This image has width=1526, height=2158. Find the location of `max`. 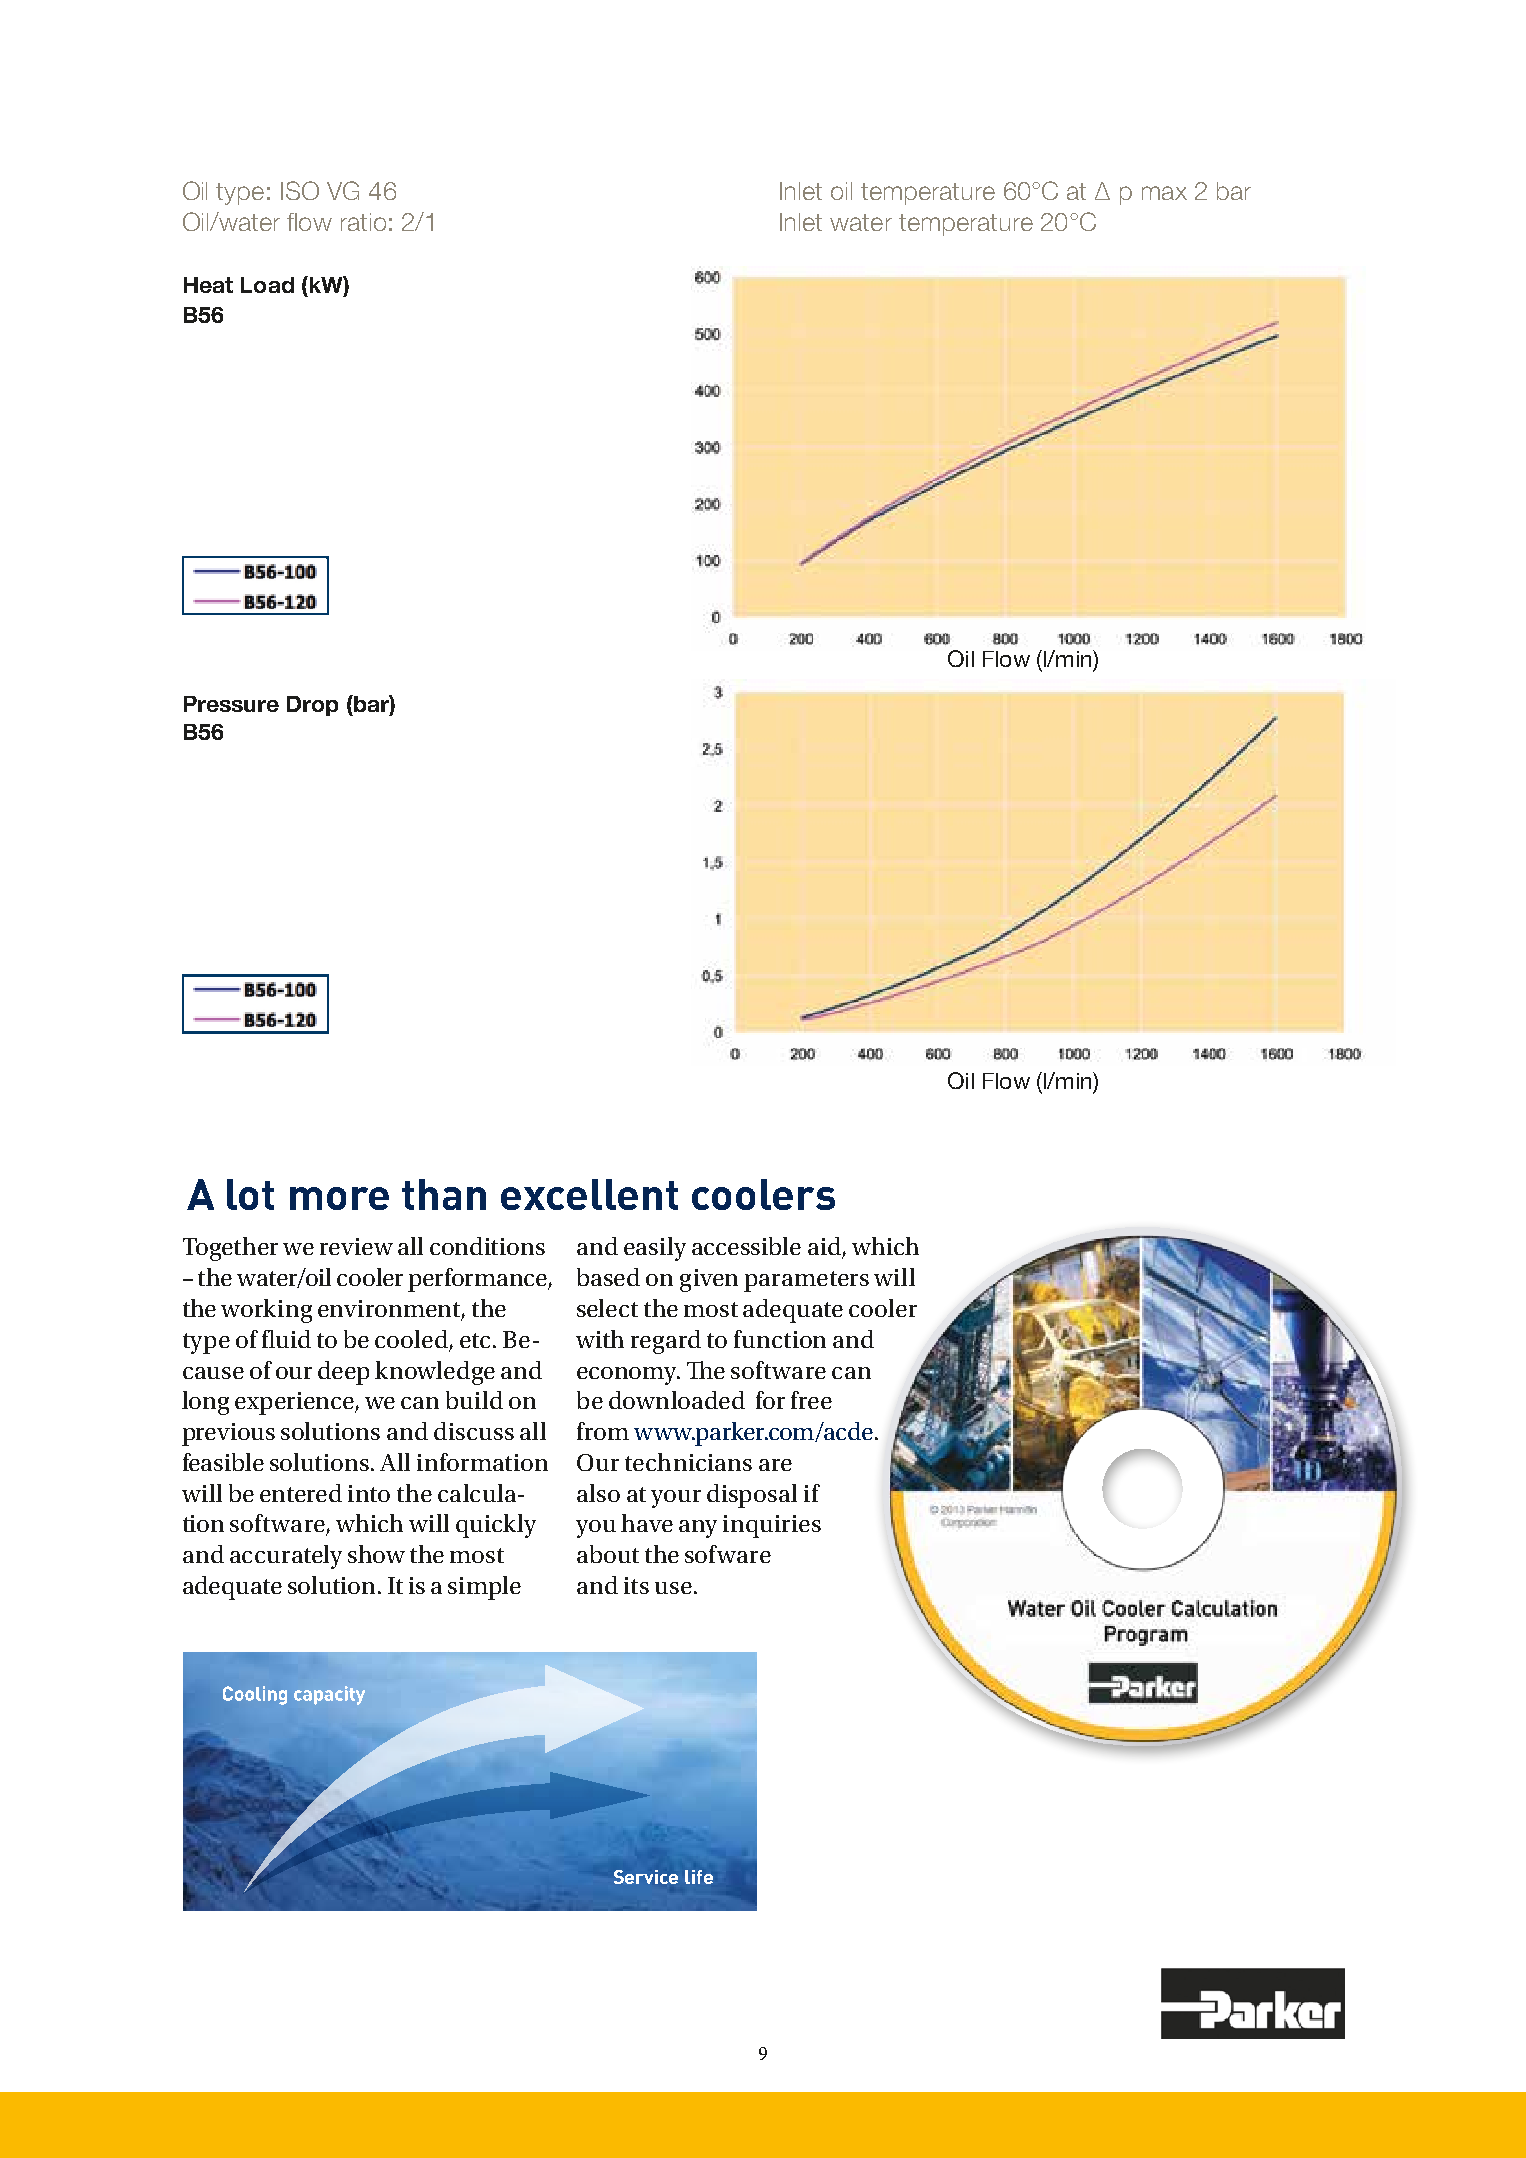

max is located at coordinates (1164, 193).
